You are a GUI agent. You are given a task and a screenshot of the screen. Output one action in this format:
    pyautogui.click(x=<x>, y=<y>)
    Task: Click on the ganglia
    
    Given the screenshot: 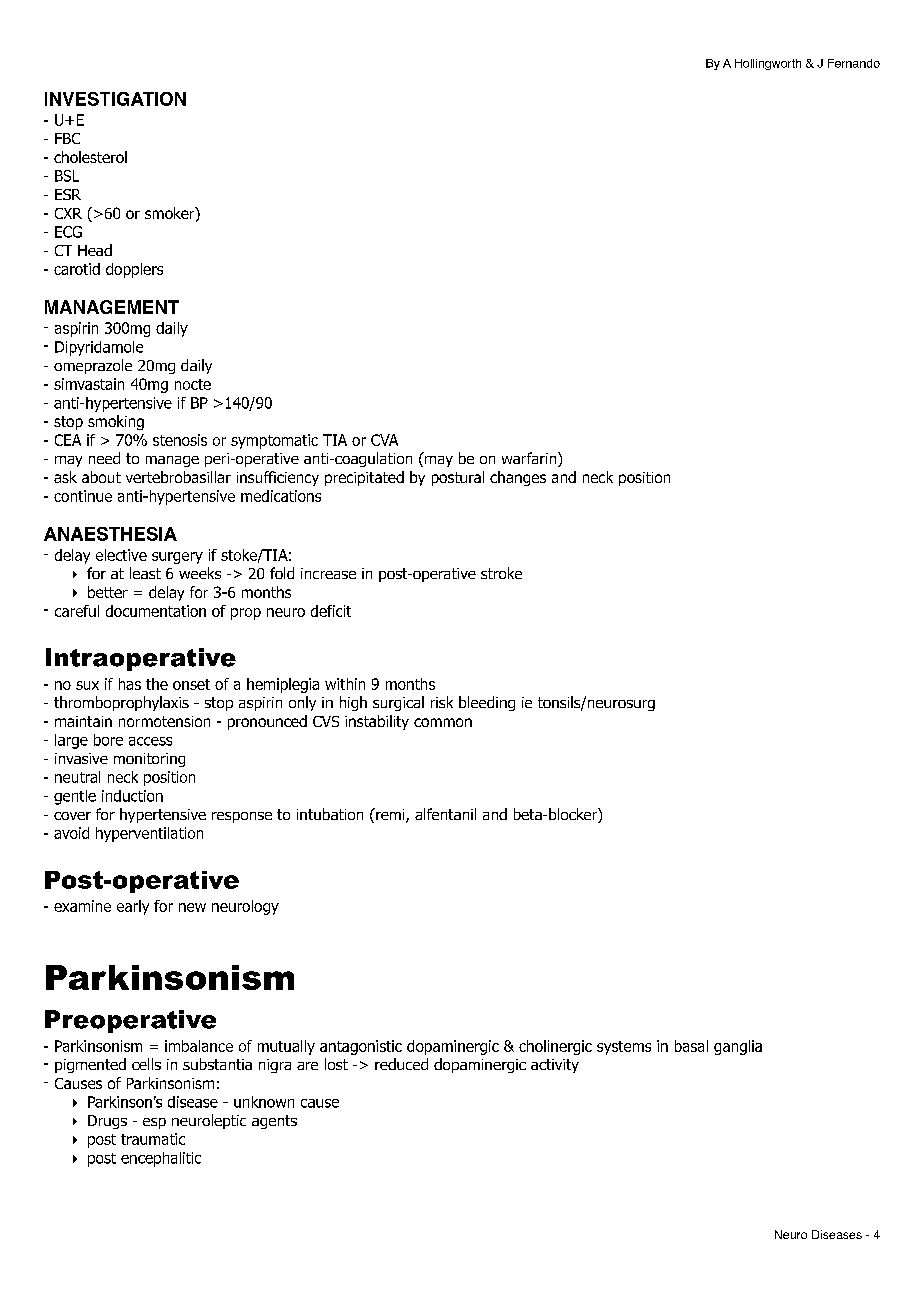 What is the action you would take?
    pyautogui.click(x=738, y=1047)
